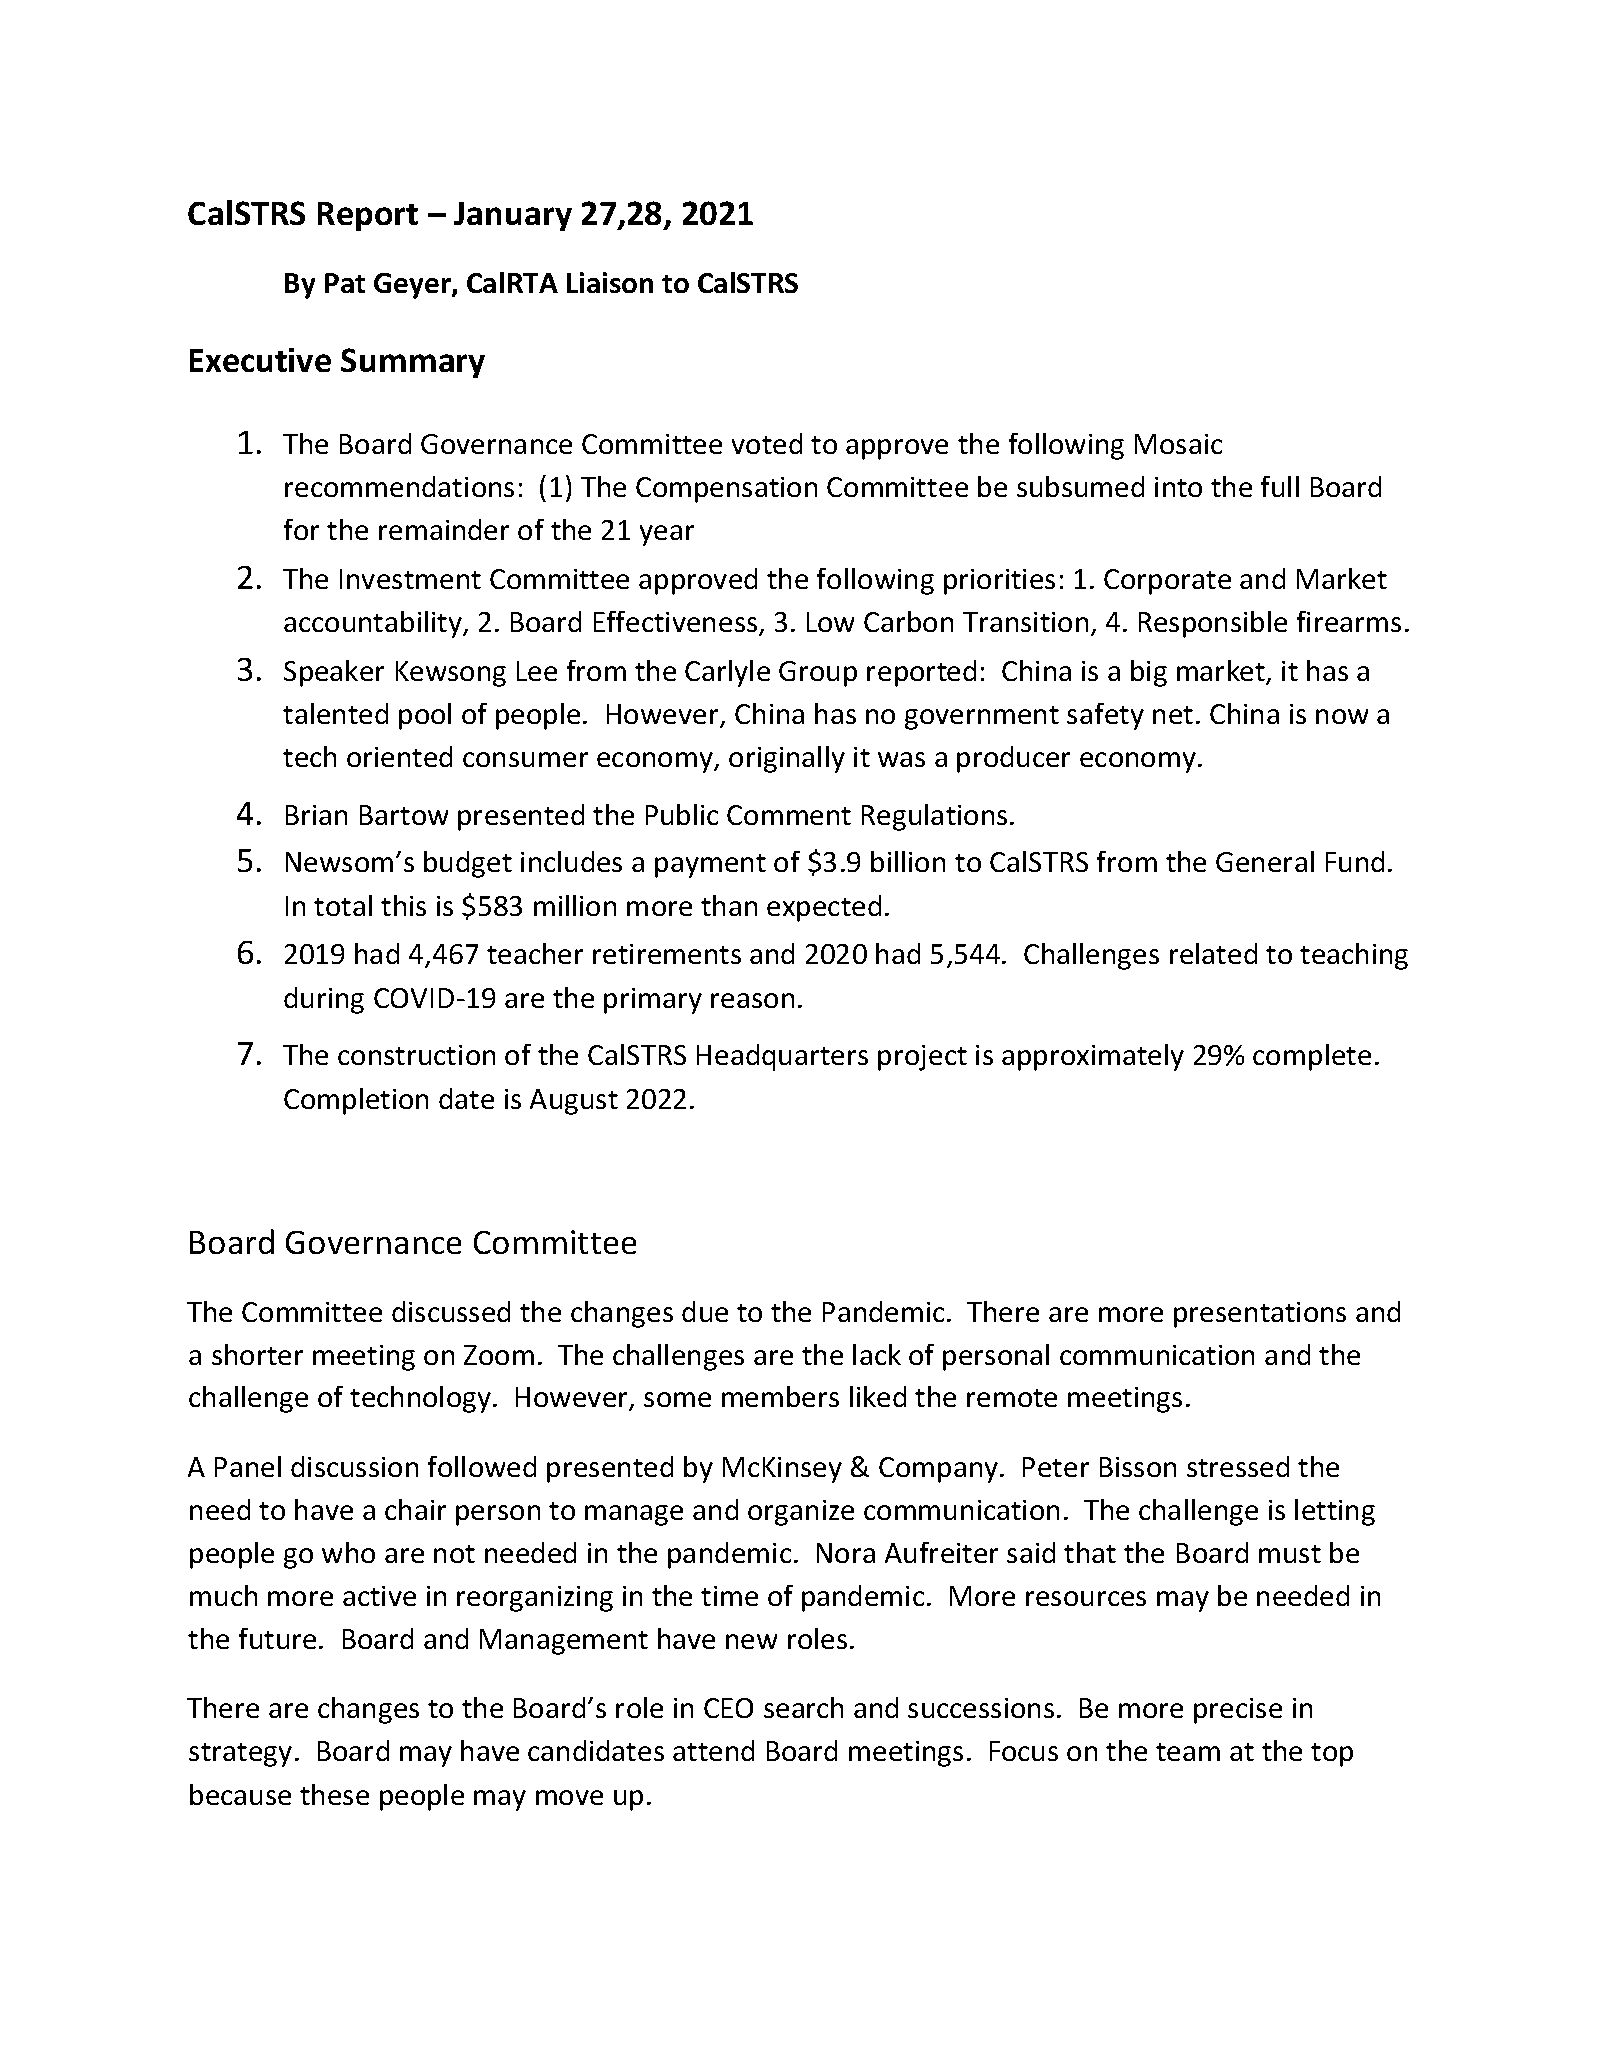 This document has height=2069, width=1599. I want to click on during, so click(324, 1000).
